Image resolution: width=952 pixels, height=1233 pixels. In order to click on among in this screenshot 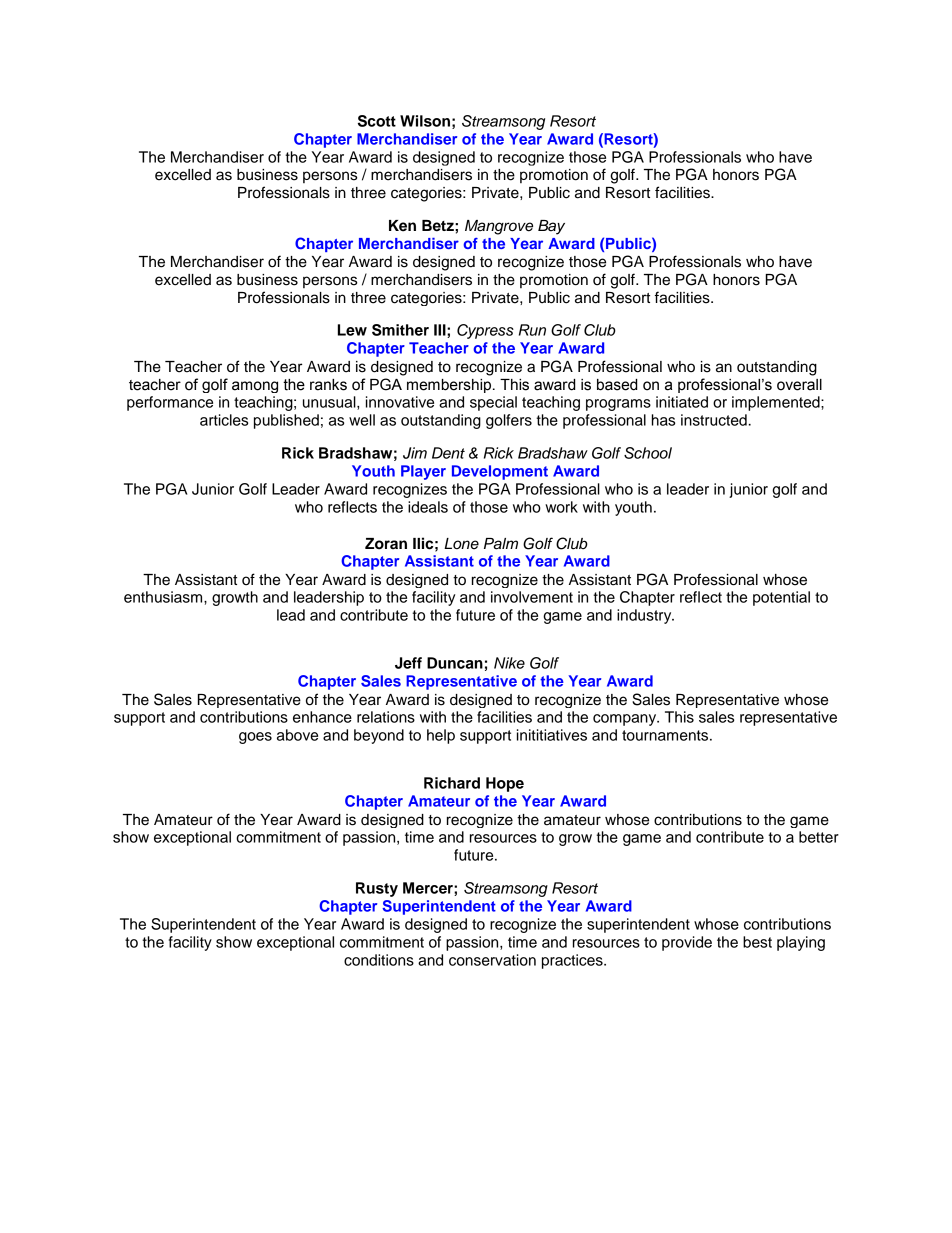, I will do `click(255, 387)`.
